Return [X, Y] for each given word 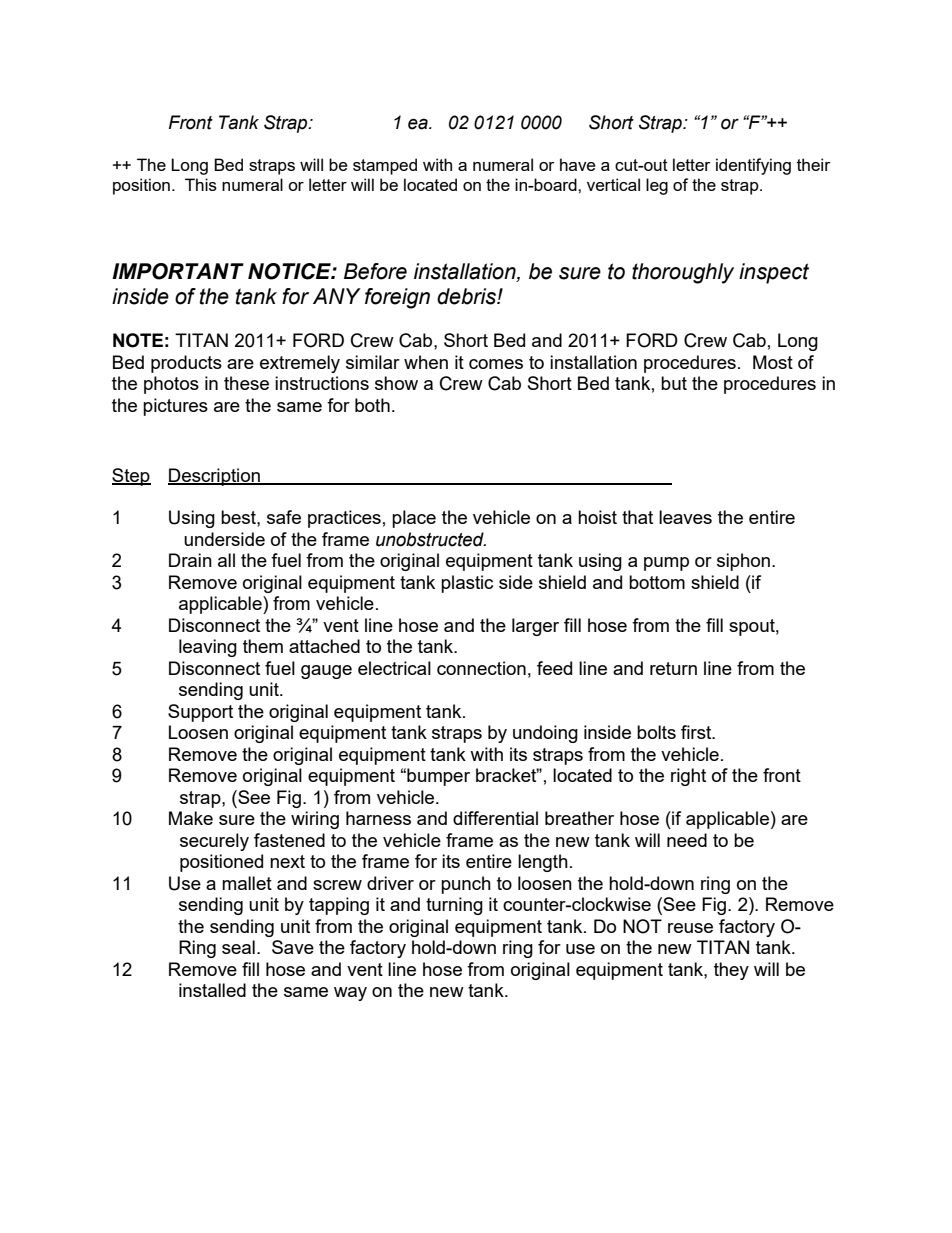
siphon [743, 562]
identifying [753, 166]
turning [454, 906]
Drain [190, 560]
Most [773, 362]
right [688, 777]
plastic [467, 584]
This [201, 184]
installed [212, 990]
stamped [385, 166]
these [246, 383]
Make [191, 818]
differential [495, 818]
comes [496, 364]
